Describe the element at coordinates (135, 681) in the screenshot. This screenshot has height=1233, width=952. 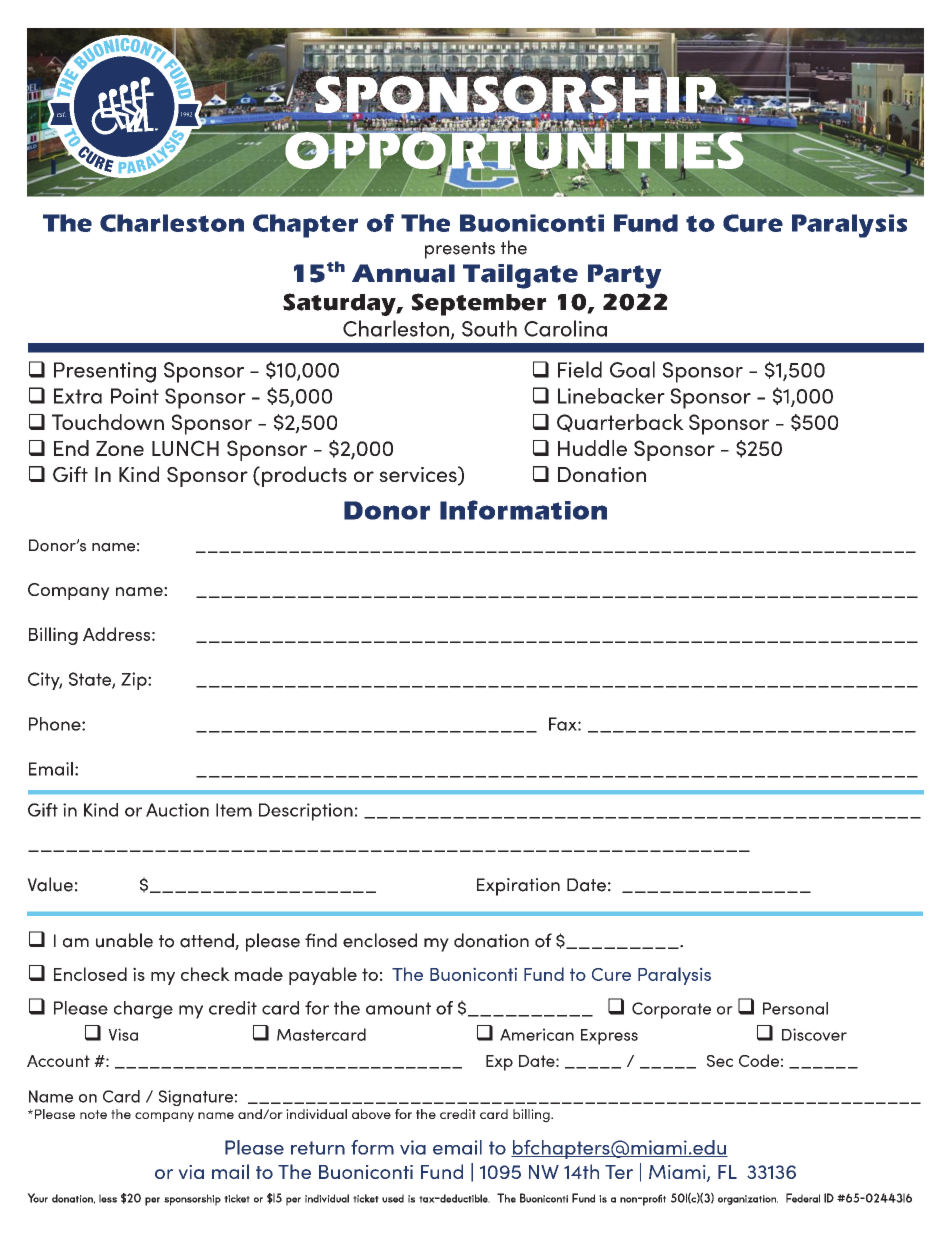
I see `Zip` at that location.
